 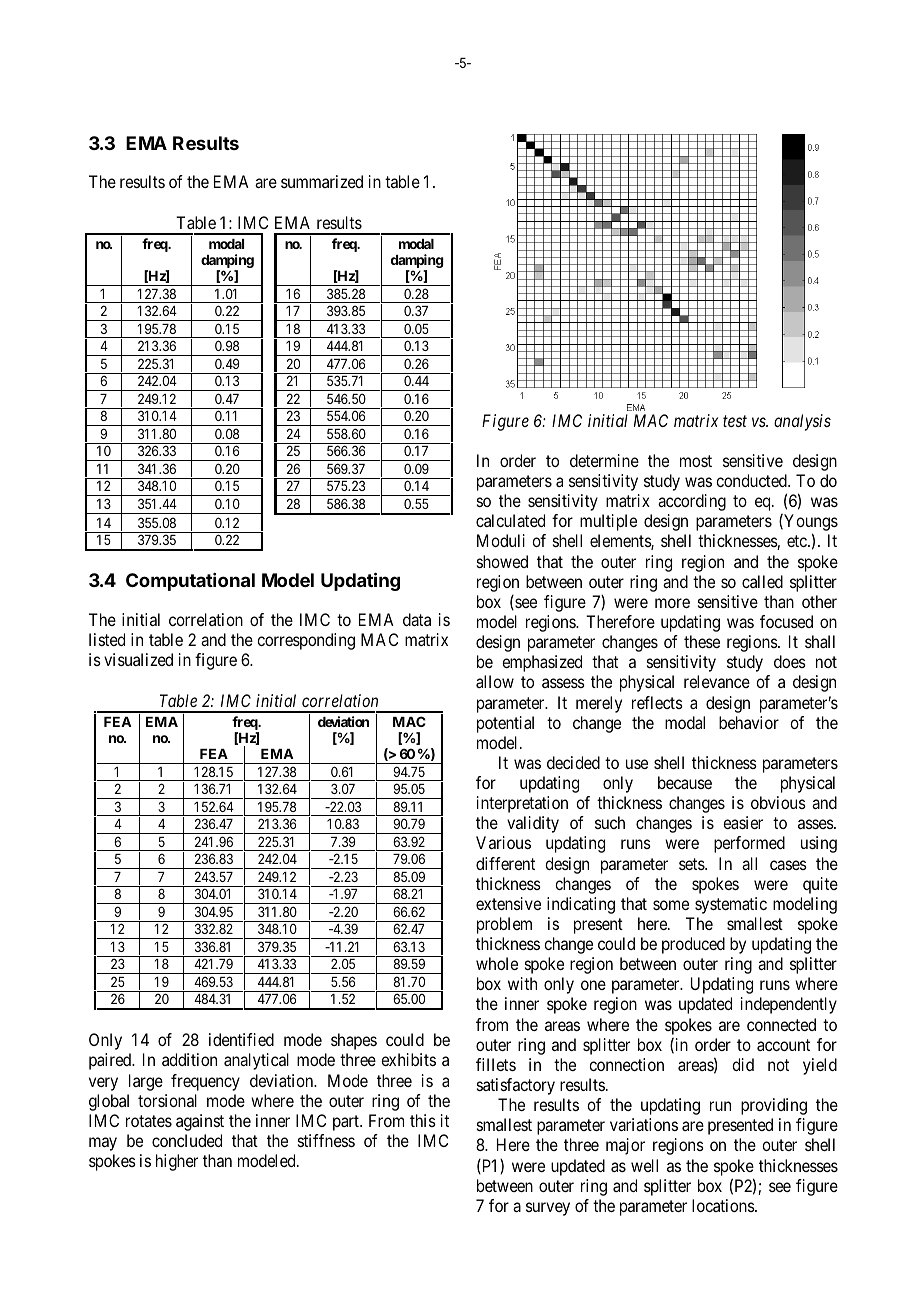 I want to click on identified, so click(x=241, y=1039).
